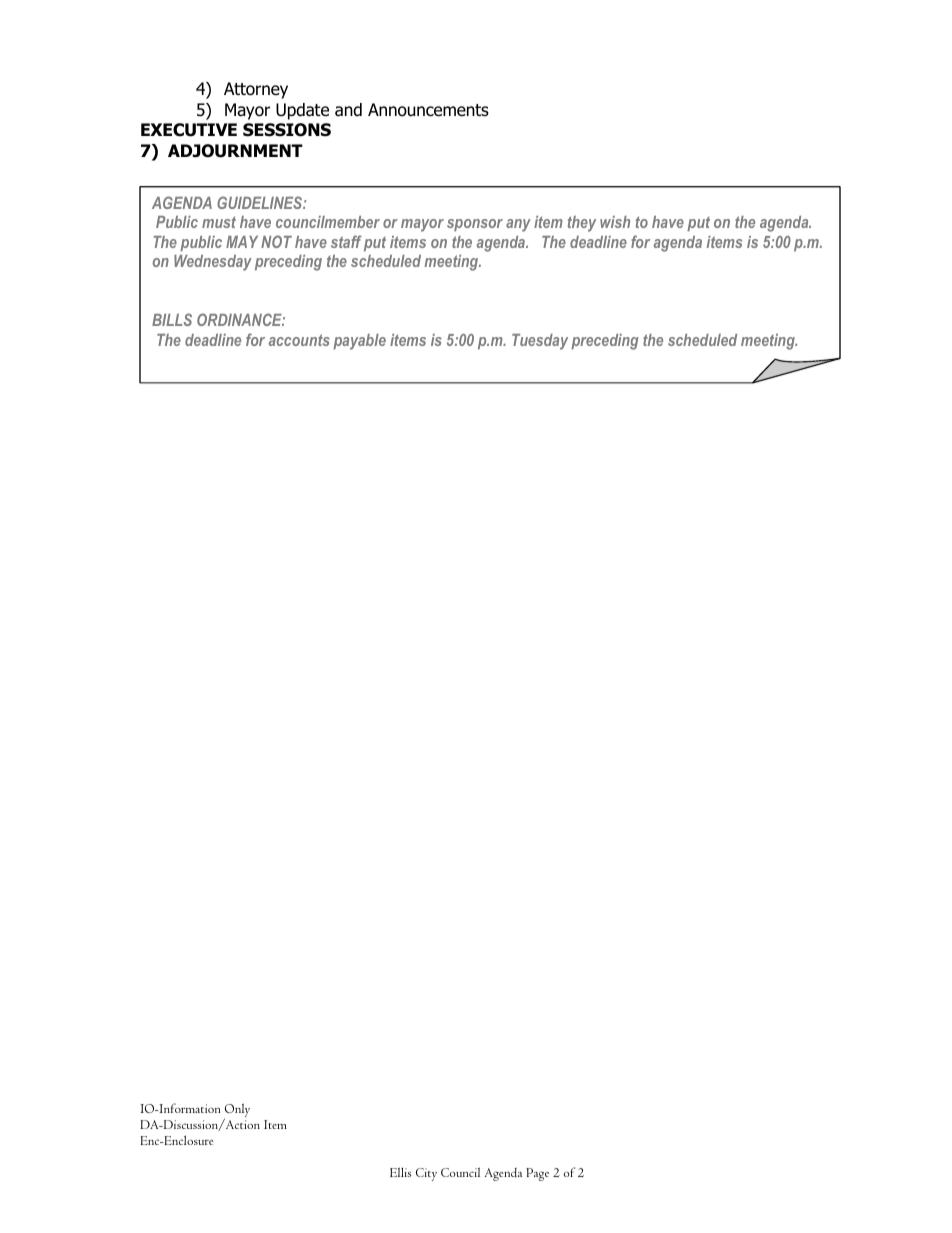 The width and height of the image is (952, 1233). What do you see at coordinates (235, 151) in the image?
I see `ADJOURNMENT` at bounding box center [235, 151].
